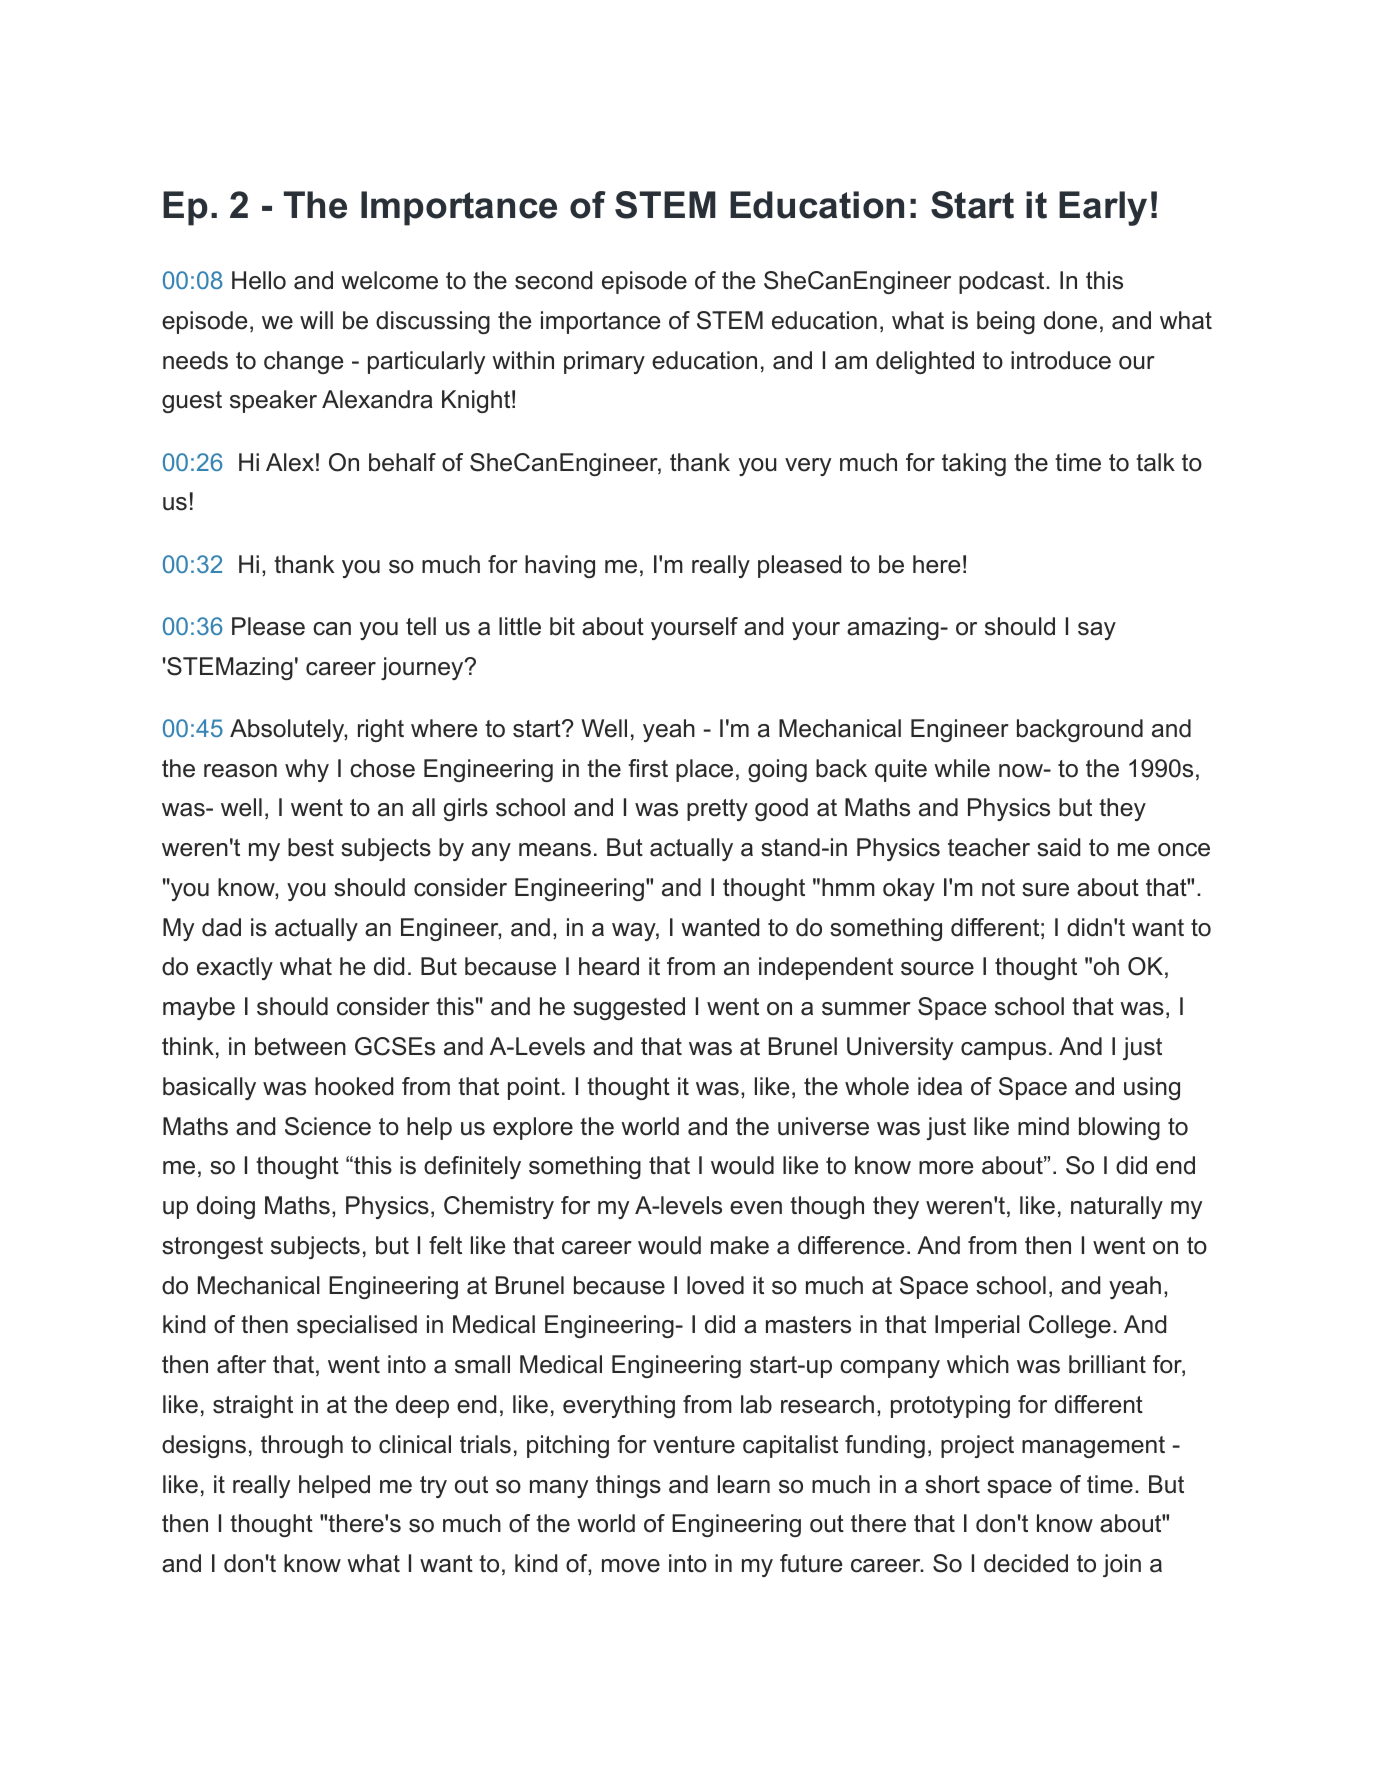  What do you see at coordinates (553, 280) in the page?
I see `second` at bounding box center [553, 280].
